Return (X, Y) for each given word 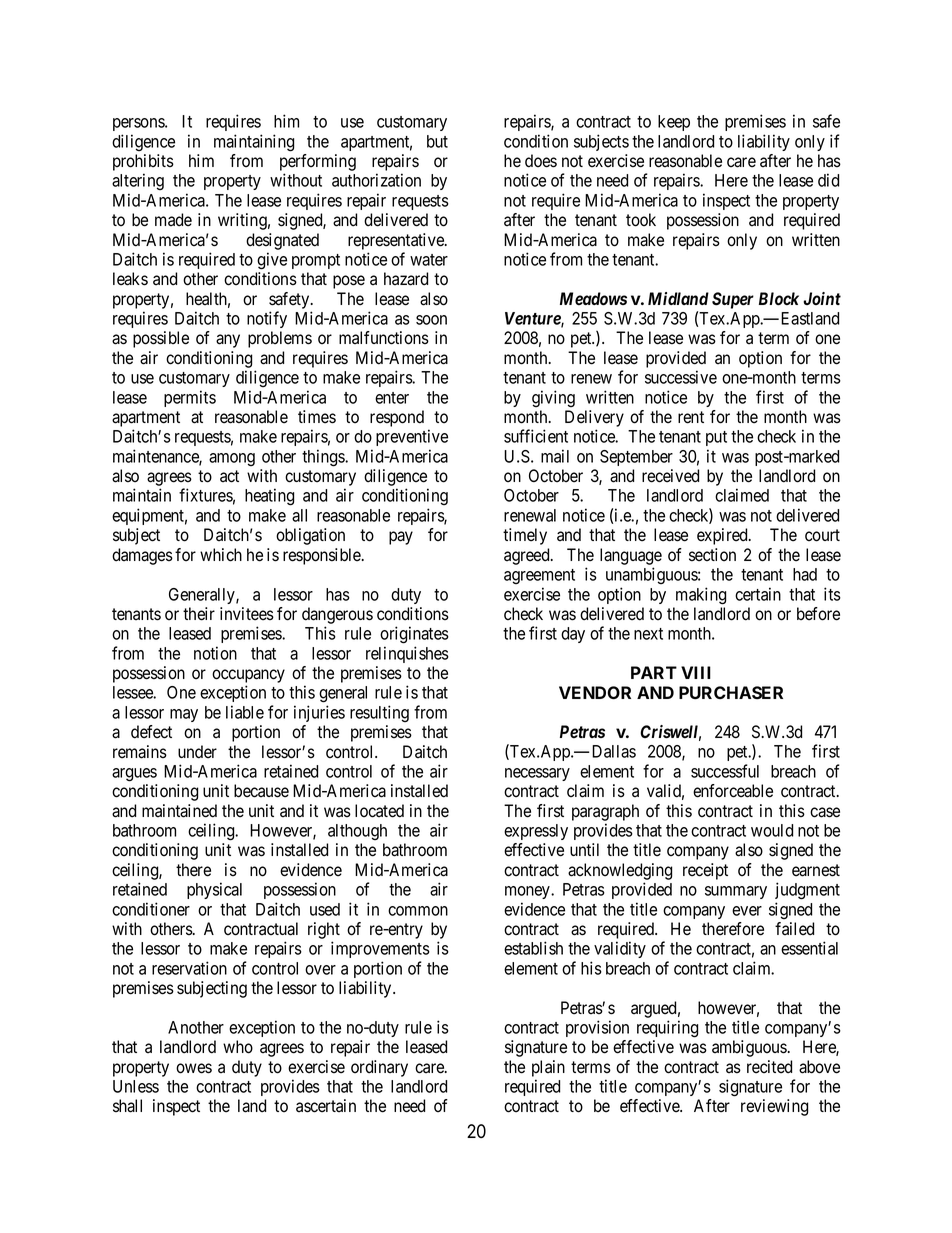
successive (681, 377)
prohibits (143, 162)
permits (190, 398)
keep (674, 123)
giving (553, 398)
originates (414, 635)
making (701, 596)
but (437, 141)
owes (194, 1068)
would (772, 830)
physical (214, 890)
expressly (536, 832)
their (199, 614)
